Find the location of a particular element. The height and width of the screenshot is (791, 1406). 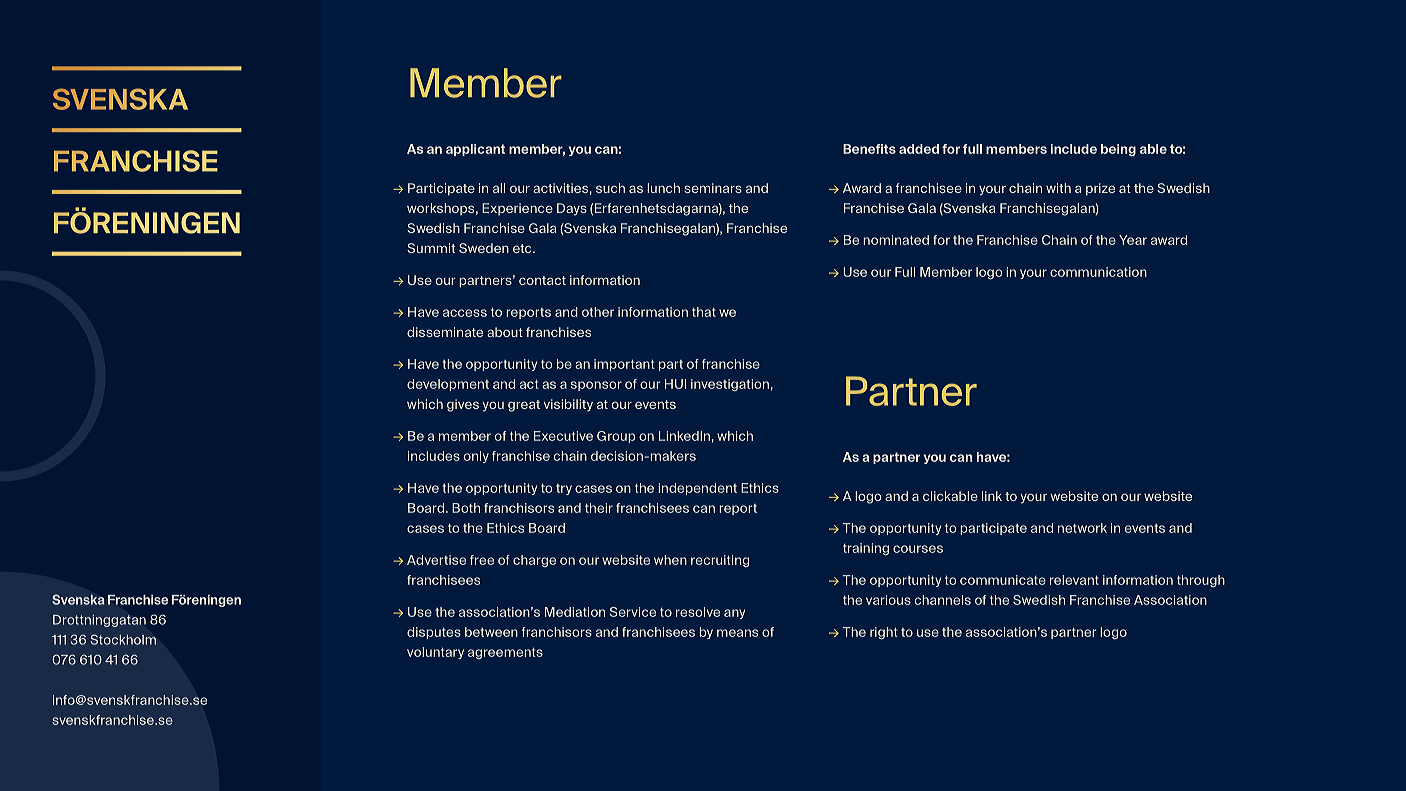

applicant is located at coordinates (475, 150).
